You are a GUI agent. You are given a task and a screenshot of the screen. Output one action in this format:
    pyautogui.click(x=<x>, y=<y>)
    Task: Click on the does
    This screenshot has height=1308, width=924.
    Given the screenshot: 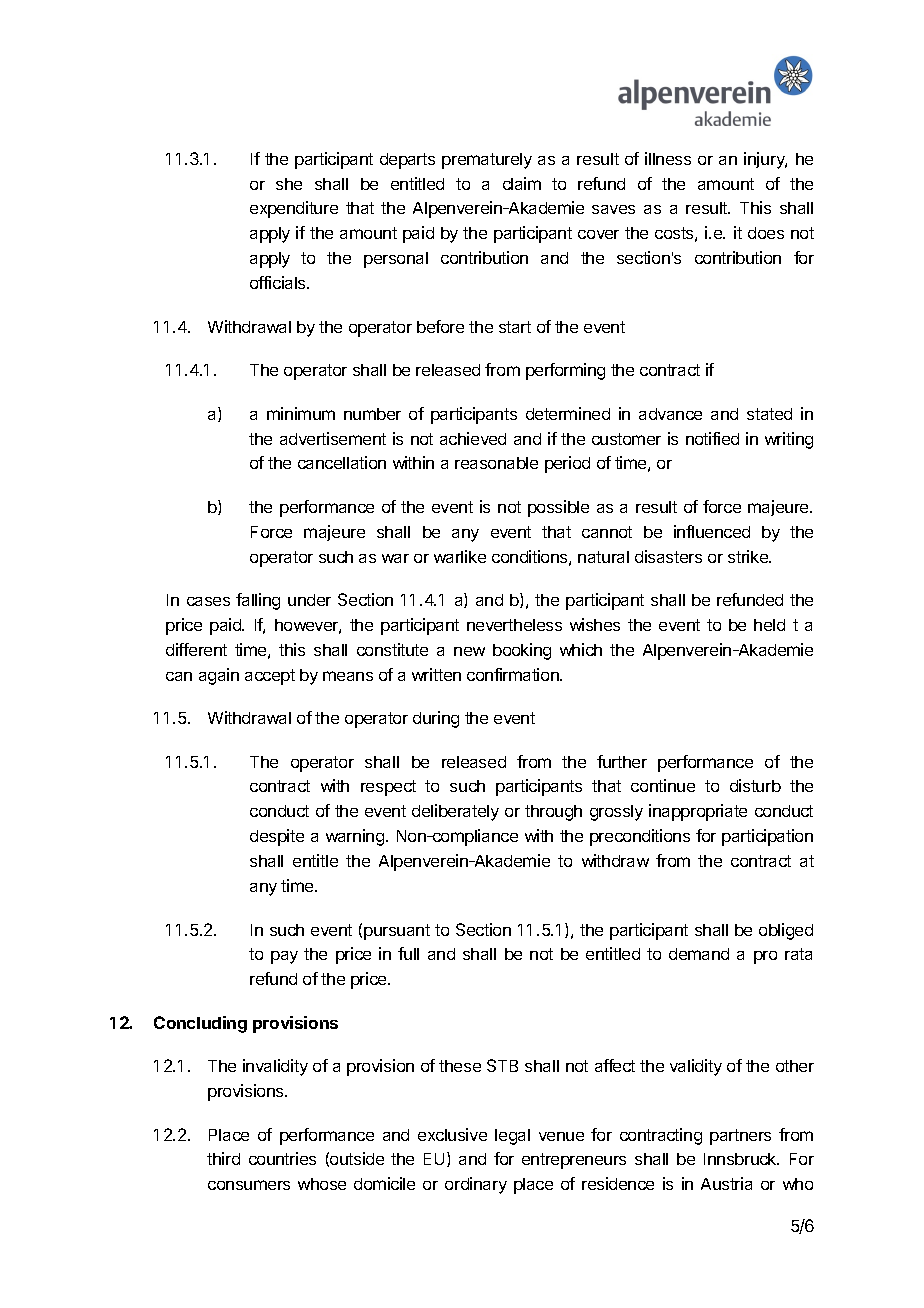 What is the action you would take?
    pyautogui.click(x=766, y=233)
